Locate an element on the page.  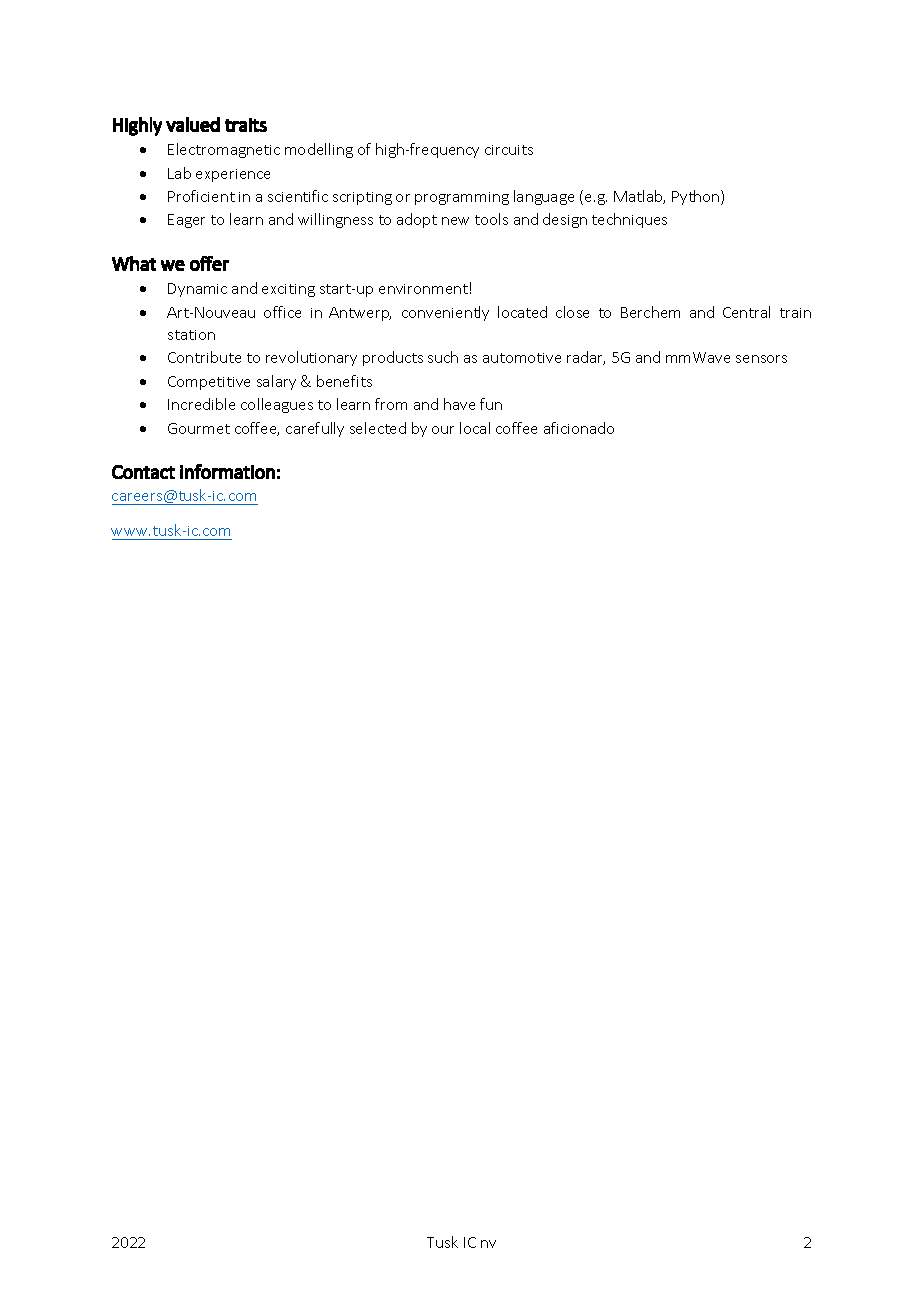
Central is located at coordinates (746, 312).
